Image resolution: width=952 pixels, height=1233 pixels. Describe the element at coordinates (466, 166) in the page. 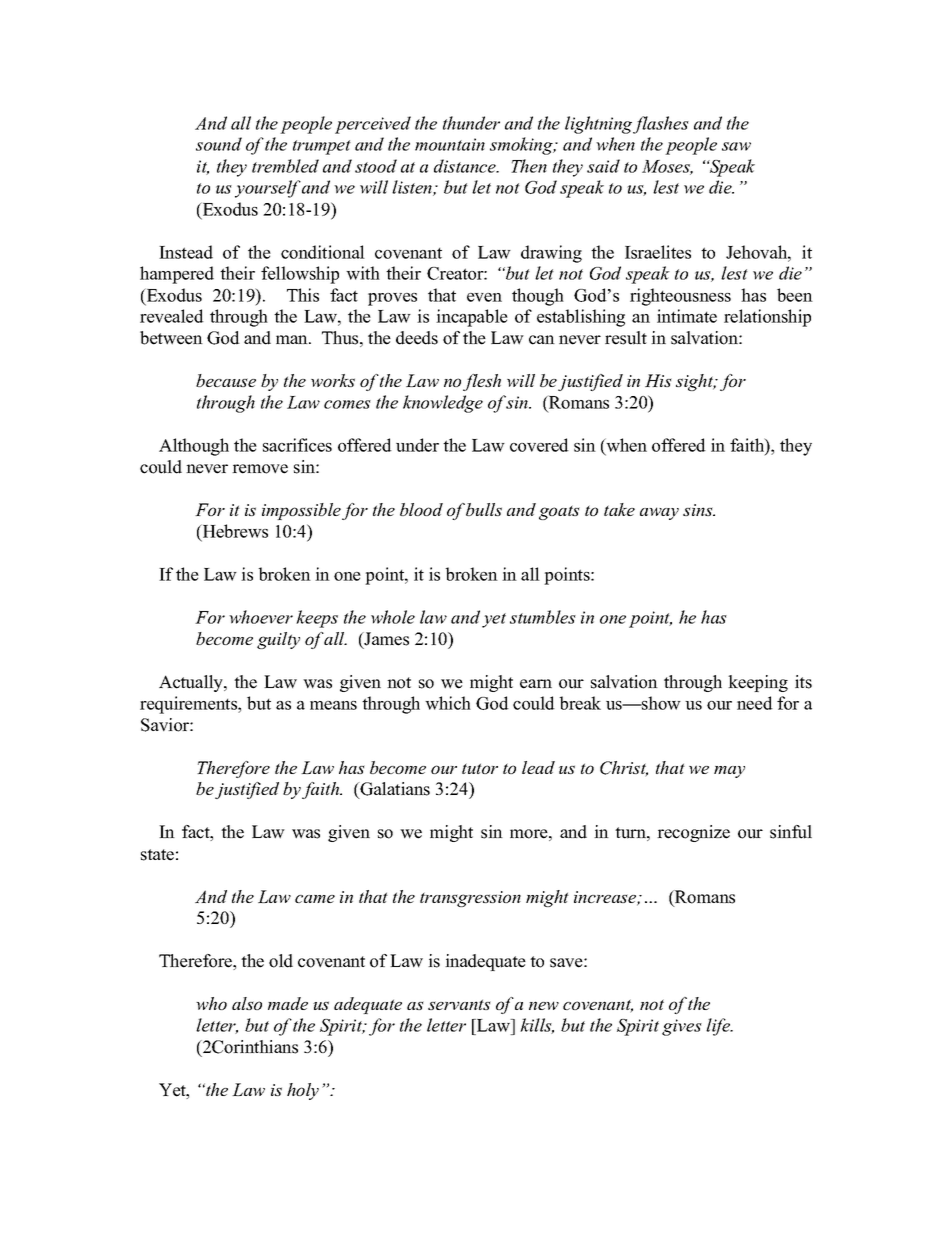

I see `distance` at that location.
